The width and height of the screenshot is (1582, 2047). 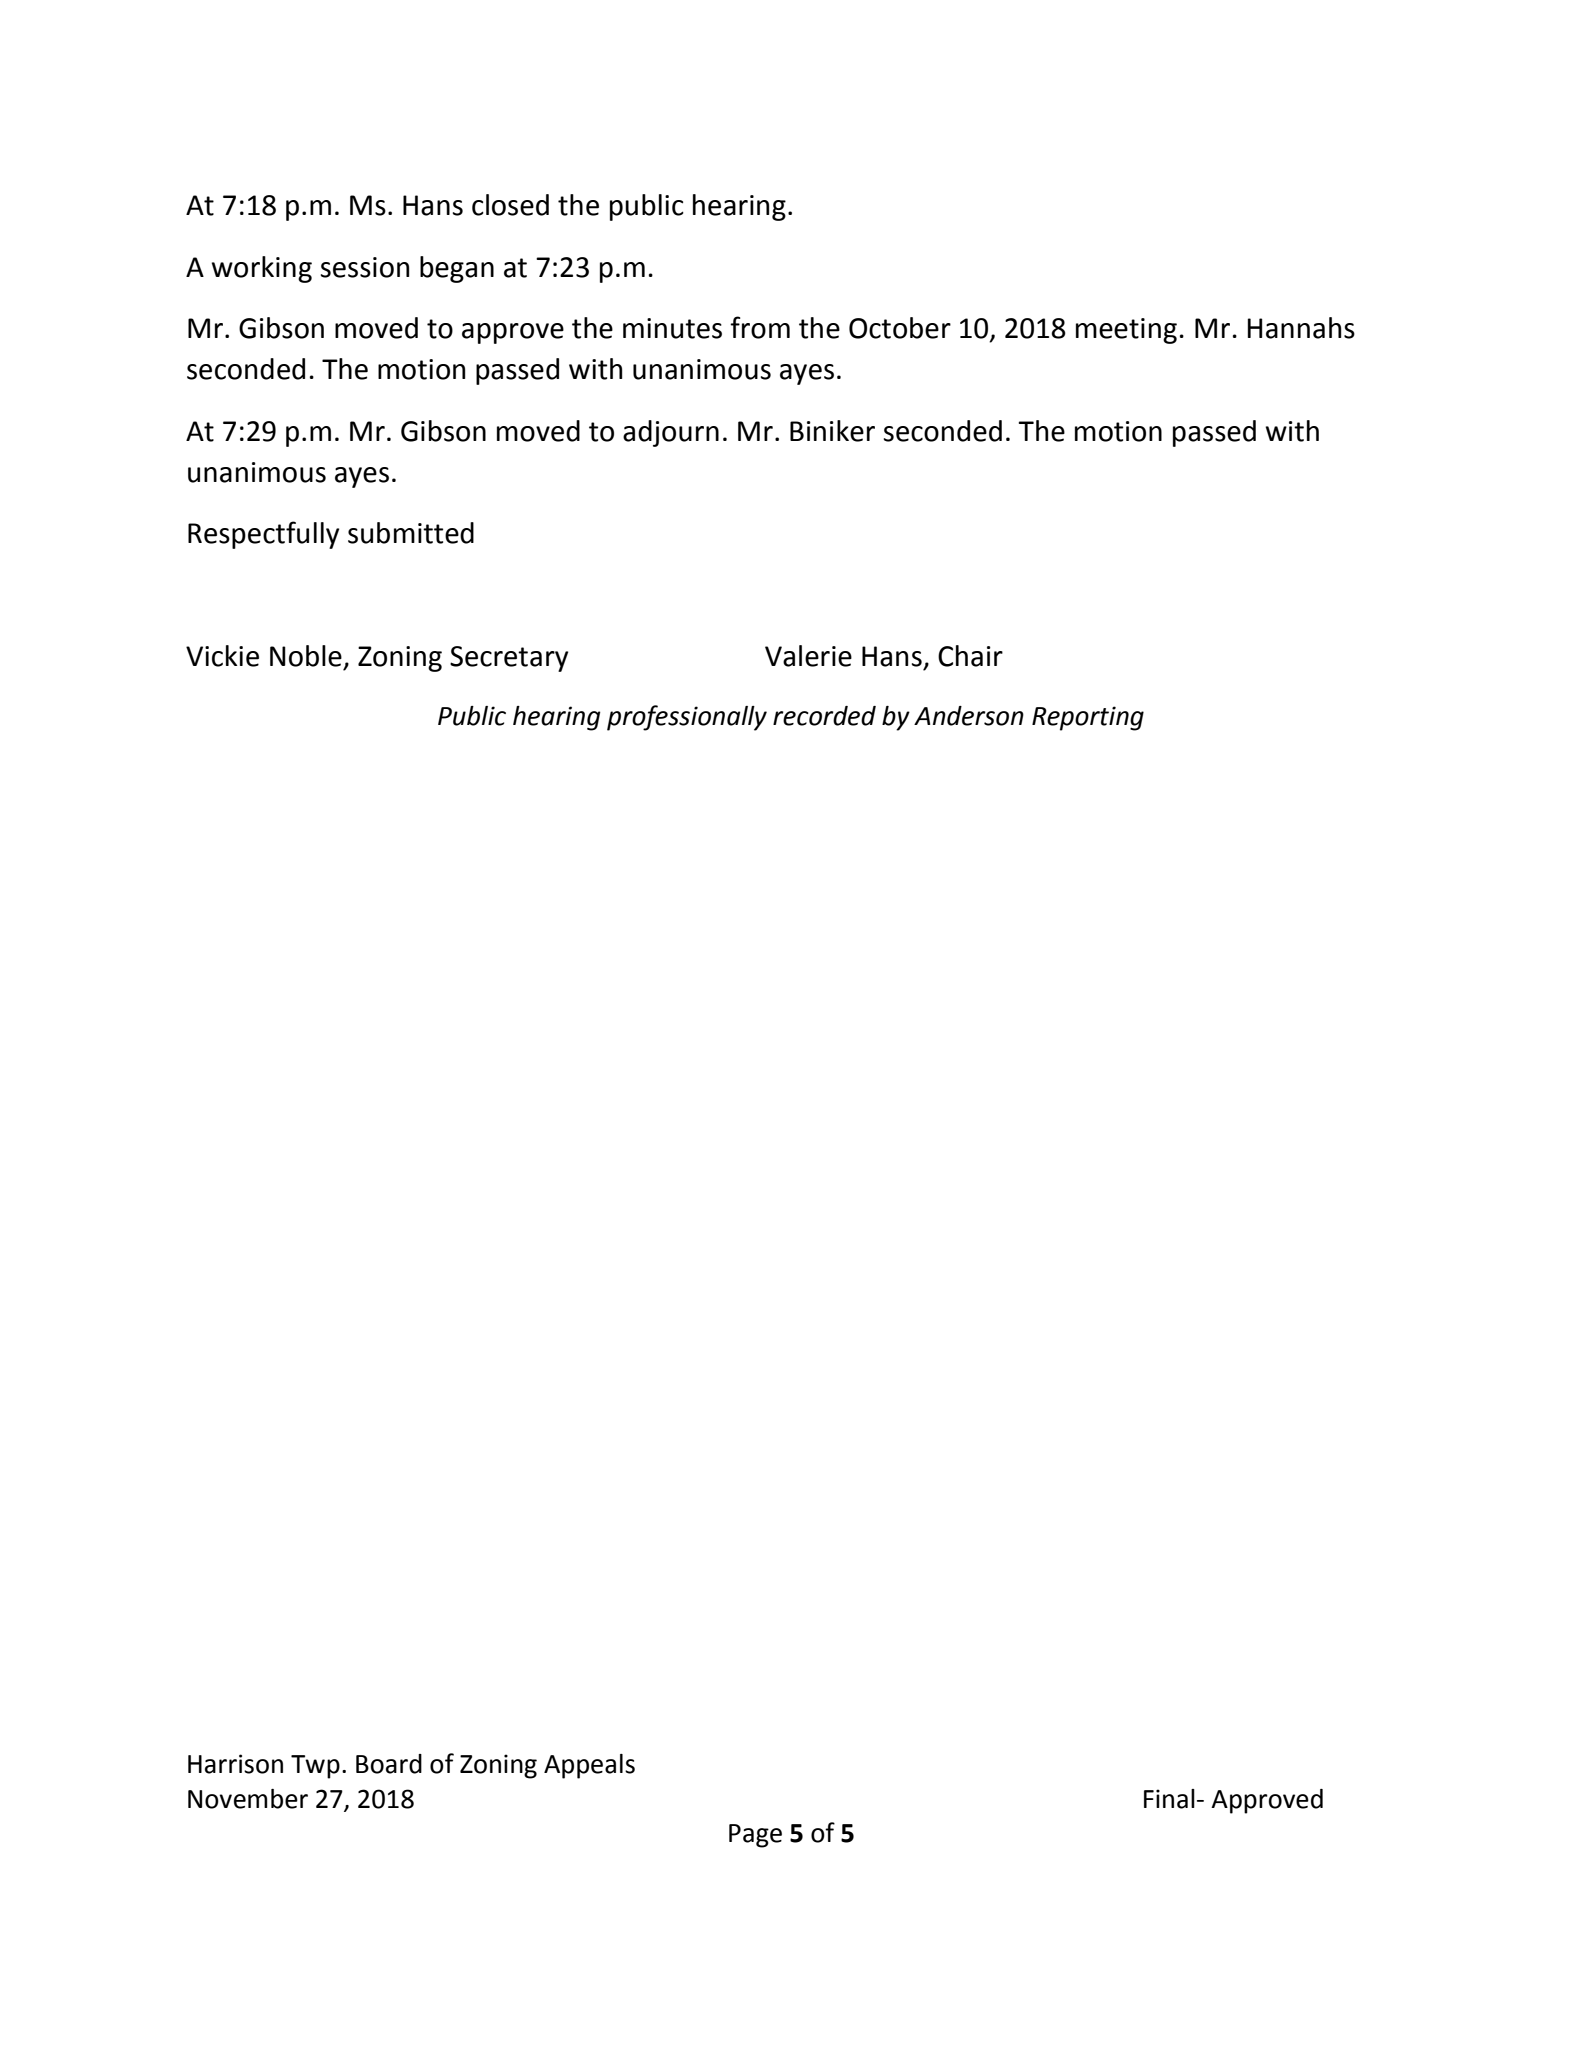 I want to click on meeting, so click(x=1126, y=331).
